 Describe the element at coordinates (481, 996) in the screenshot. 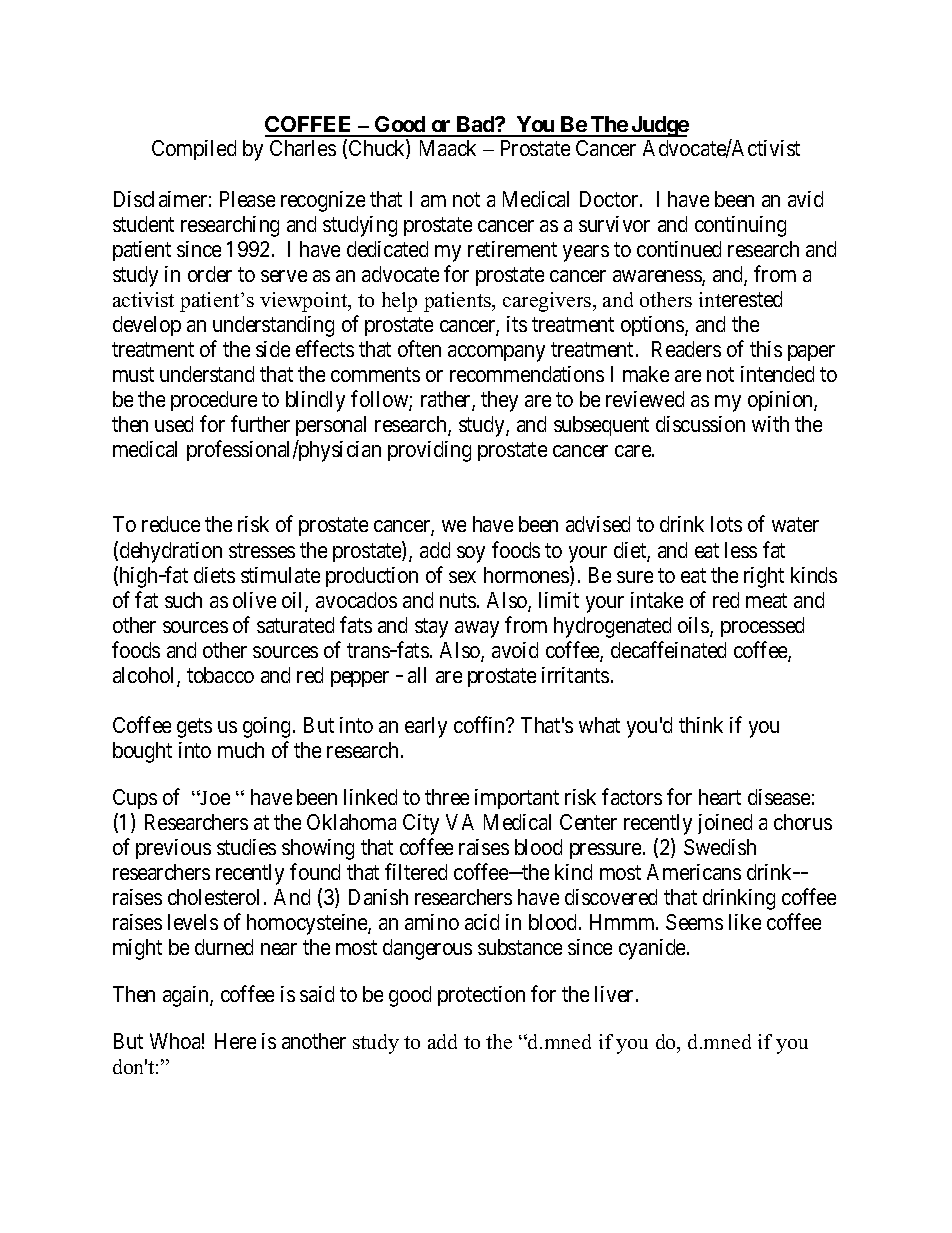

I see `protection` at that location.
